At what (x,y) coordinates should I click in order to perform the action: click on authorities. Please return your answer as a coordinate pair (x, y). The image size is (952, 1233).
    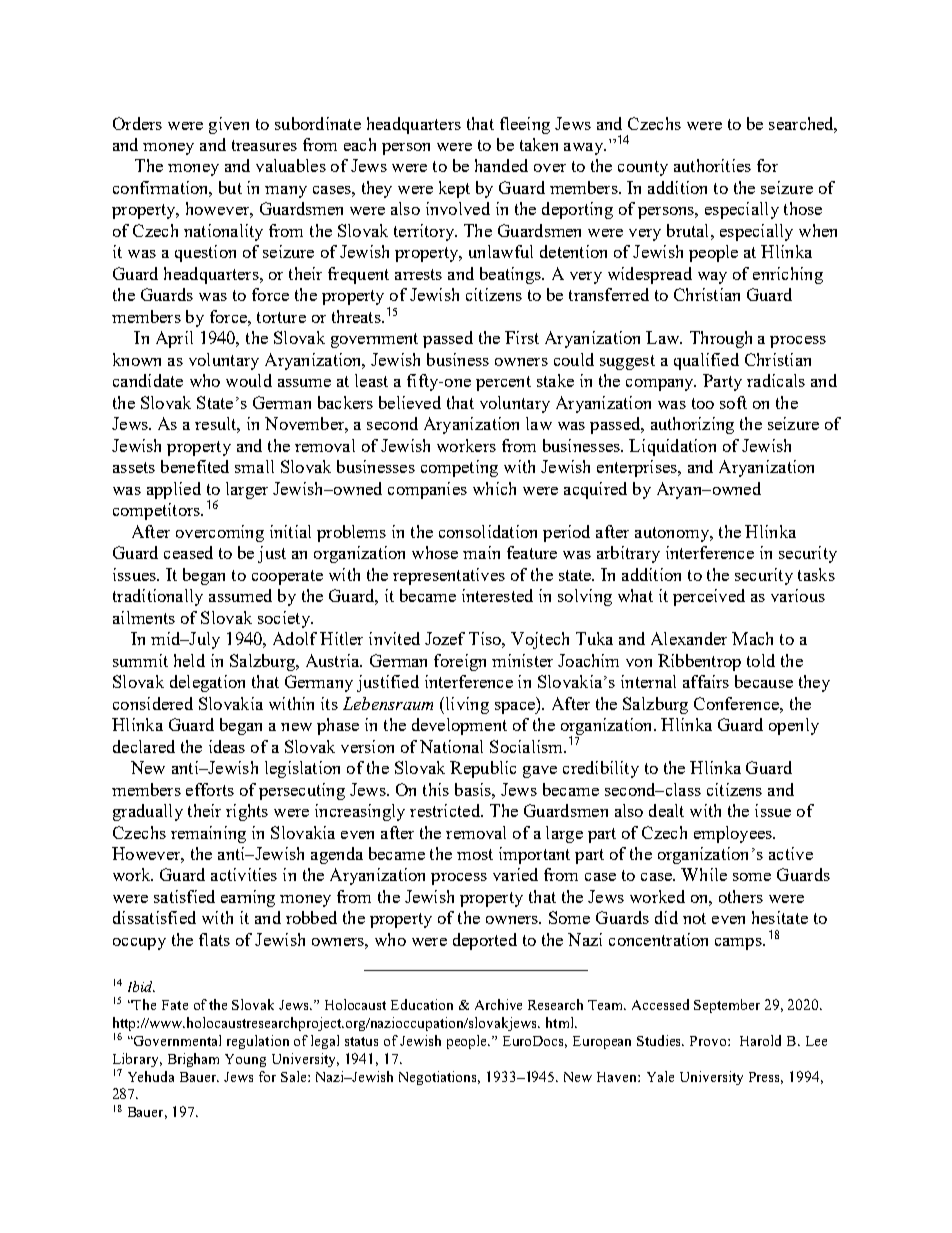
    Looking at the image, I should click on (712, 165).
